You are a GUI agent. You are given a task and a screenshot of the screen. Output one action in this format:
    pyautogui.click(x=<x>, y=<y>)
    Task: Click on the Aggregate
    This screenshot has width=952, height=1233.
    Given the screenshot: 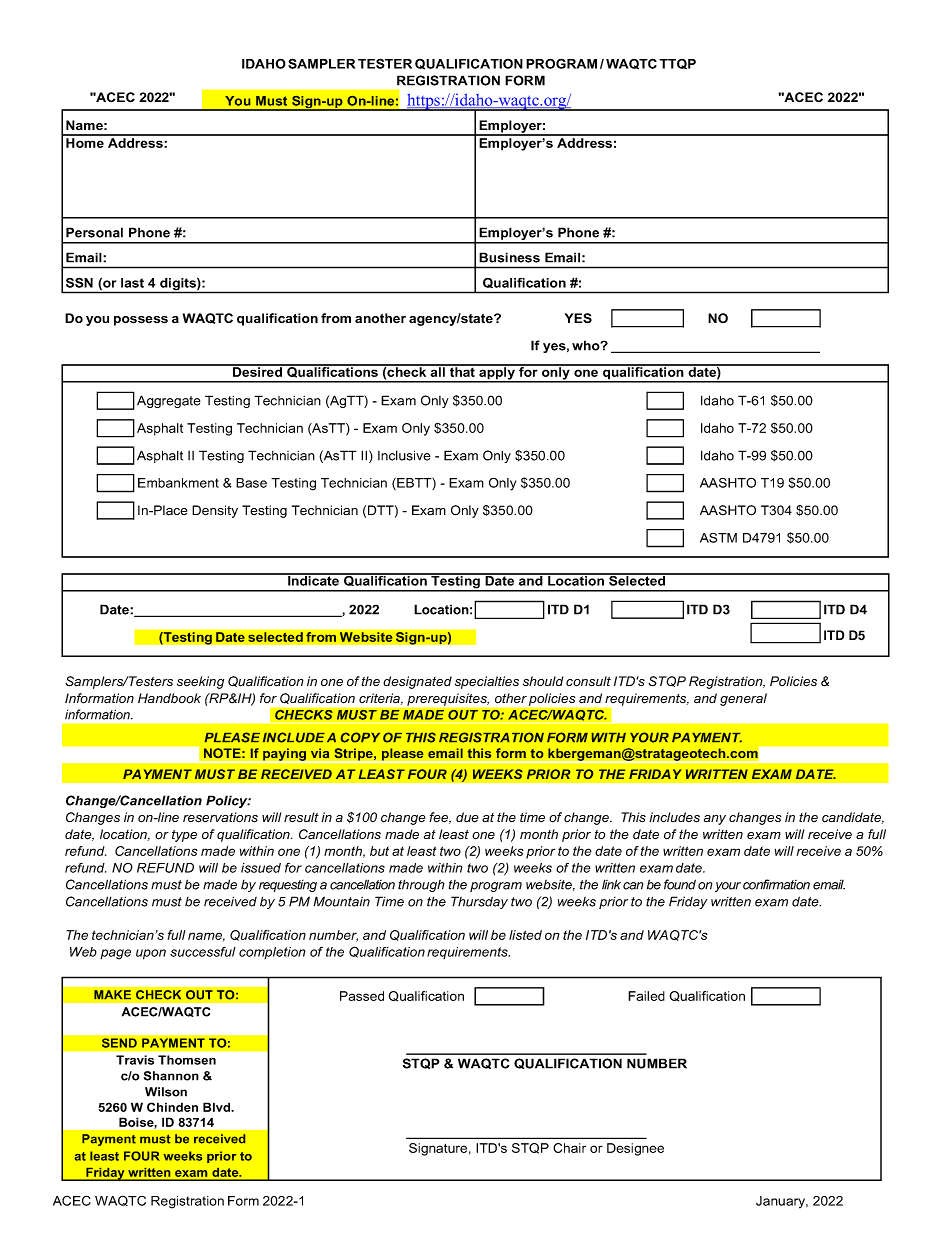 What is the action you would take?
    pyautogui.click(x=169, y=401)
